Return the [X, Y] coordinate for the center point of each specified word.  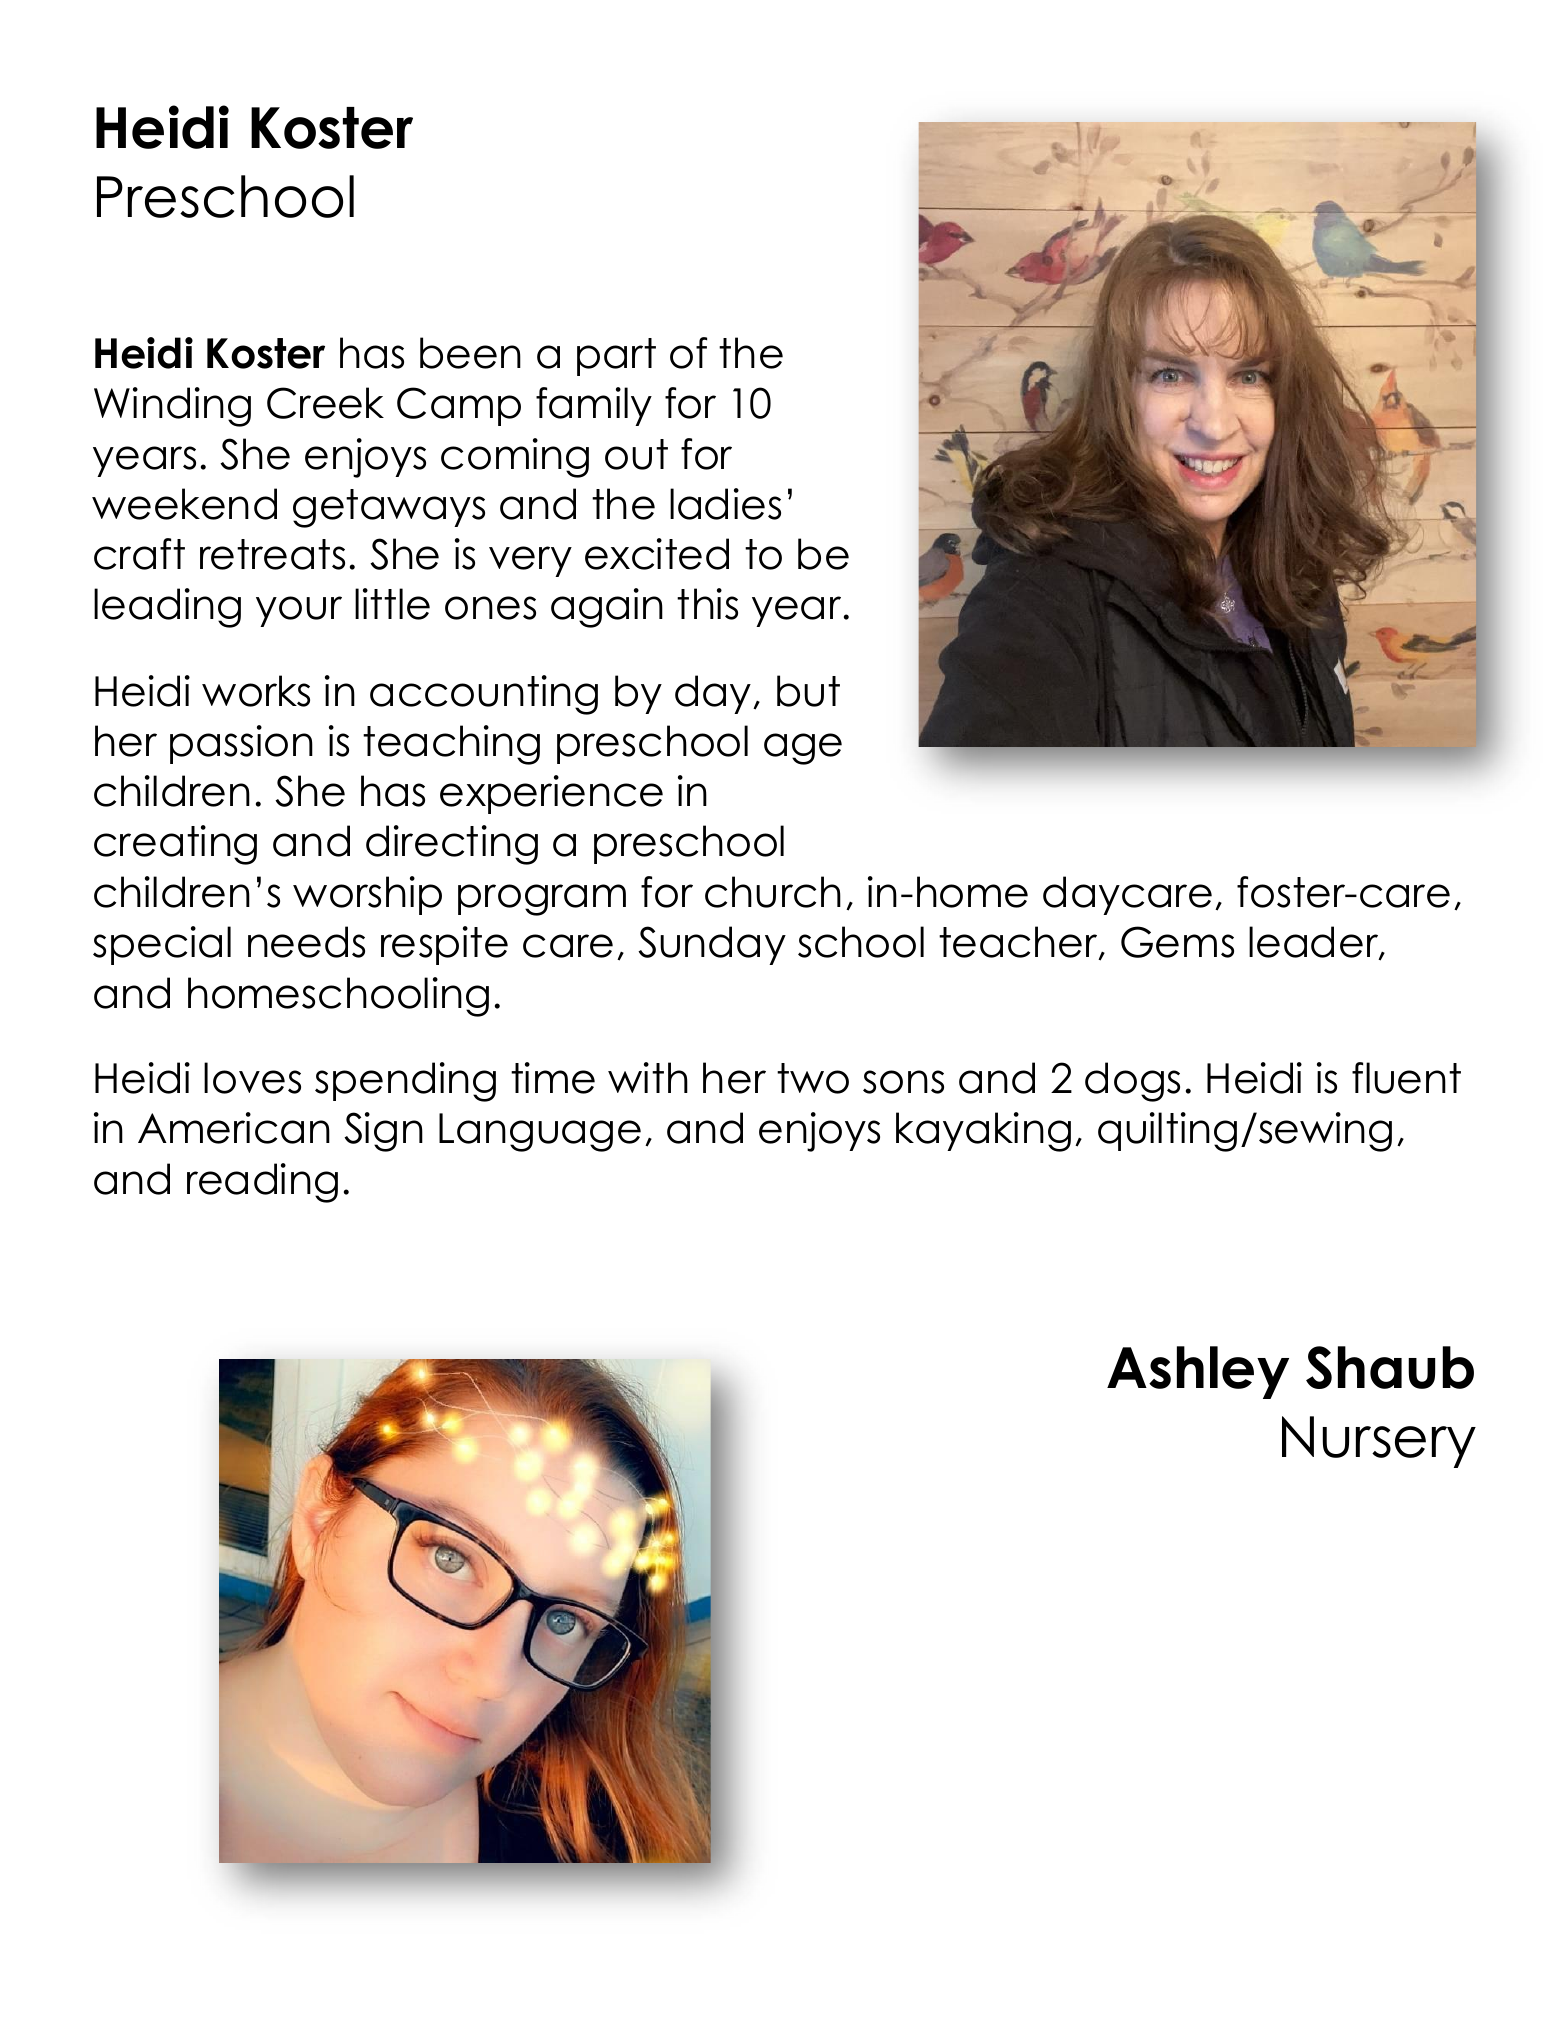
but [808, 691]
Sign [383, 1132]
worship [367, 895]
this [707, 604]
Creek [325, 403]
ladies [725, 504]
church [773, 892]
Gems [1177, 942]
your [299, 611]
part [616, 357]
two [813, 1078]
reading [262, 1183]
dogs [1132, 1082]
